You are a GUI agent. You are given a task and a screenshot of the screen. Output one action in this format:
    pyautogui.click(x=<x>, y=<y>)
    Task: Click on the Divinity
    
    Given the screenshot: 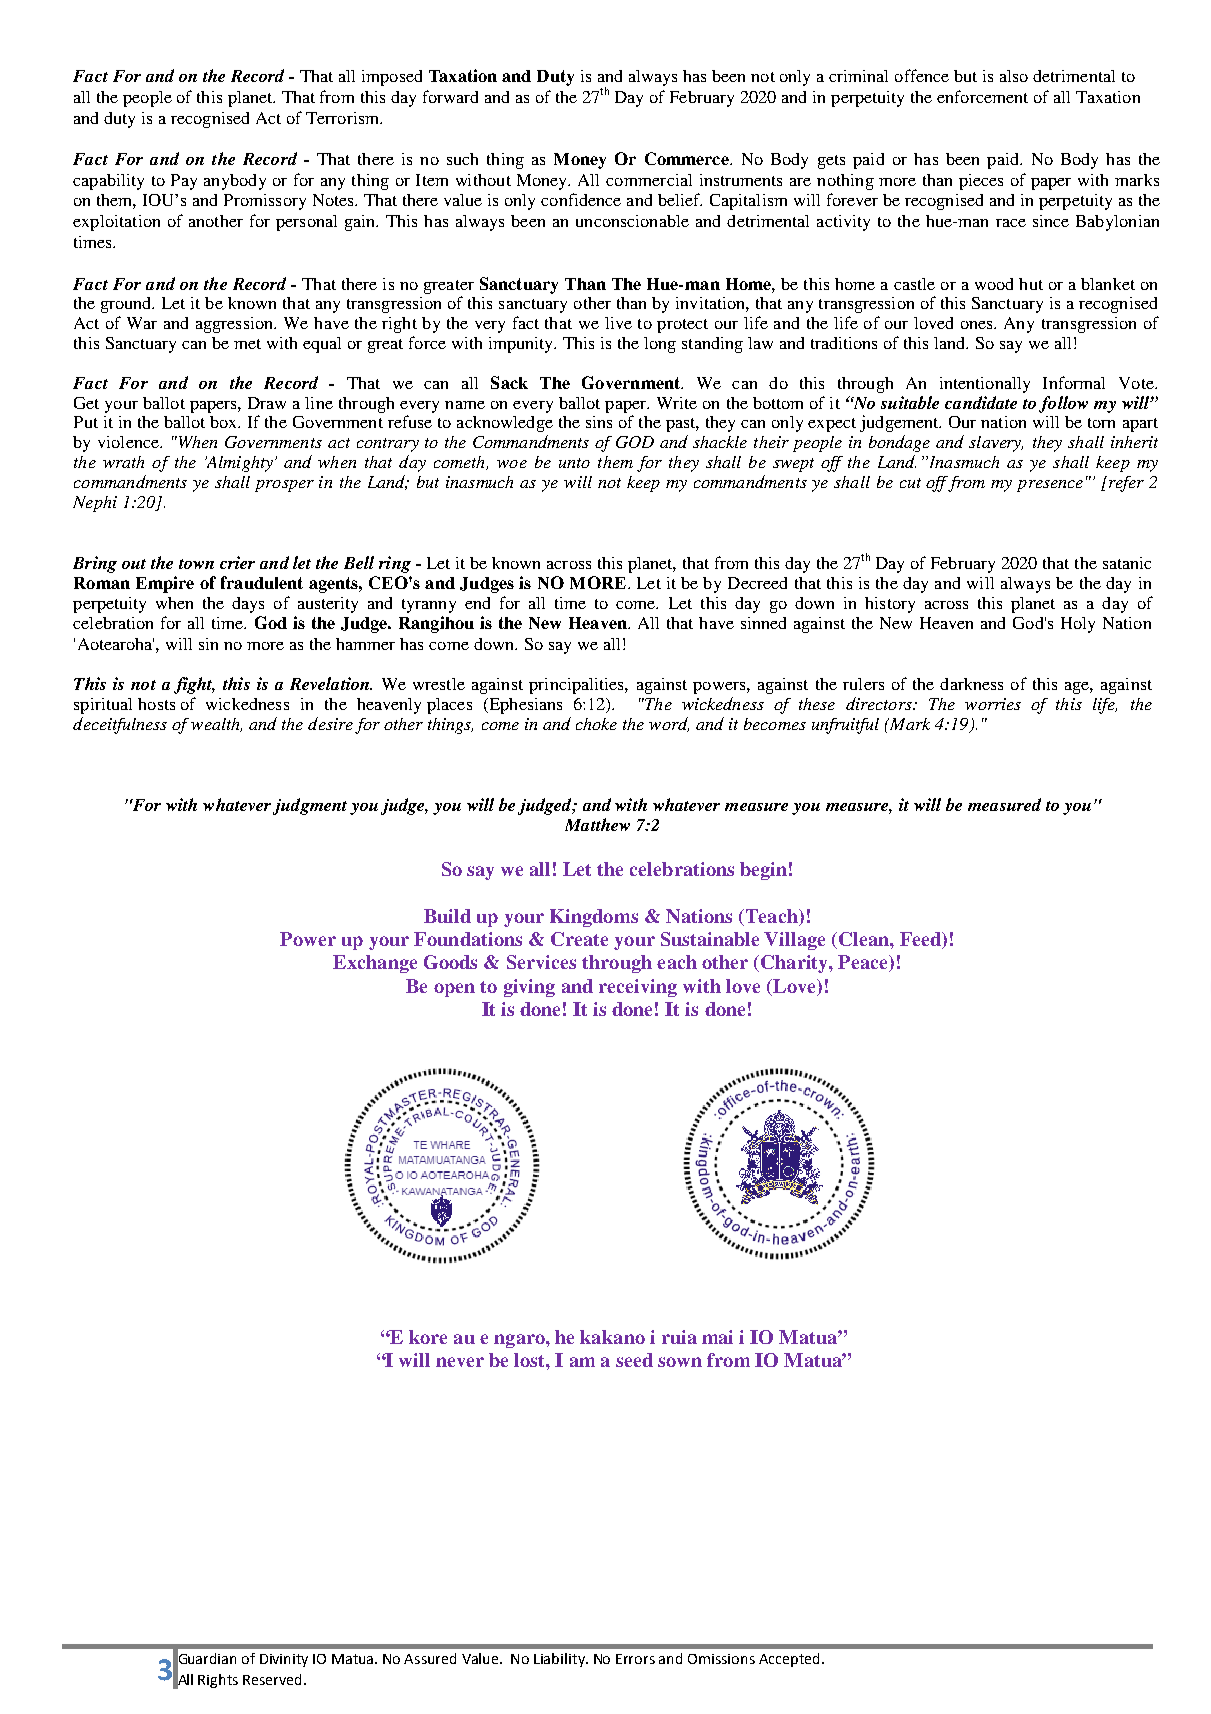 What is the action you would take?
    pyautogui.click(x=284, y=1660)
